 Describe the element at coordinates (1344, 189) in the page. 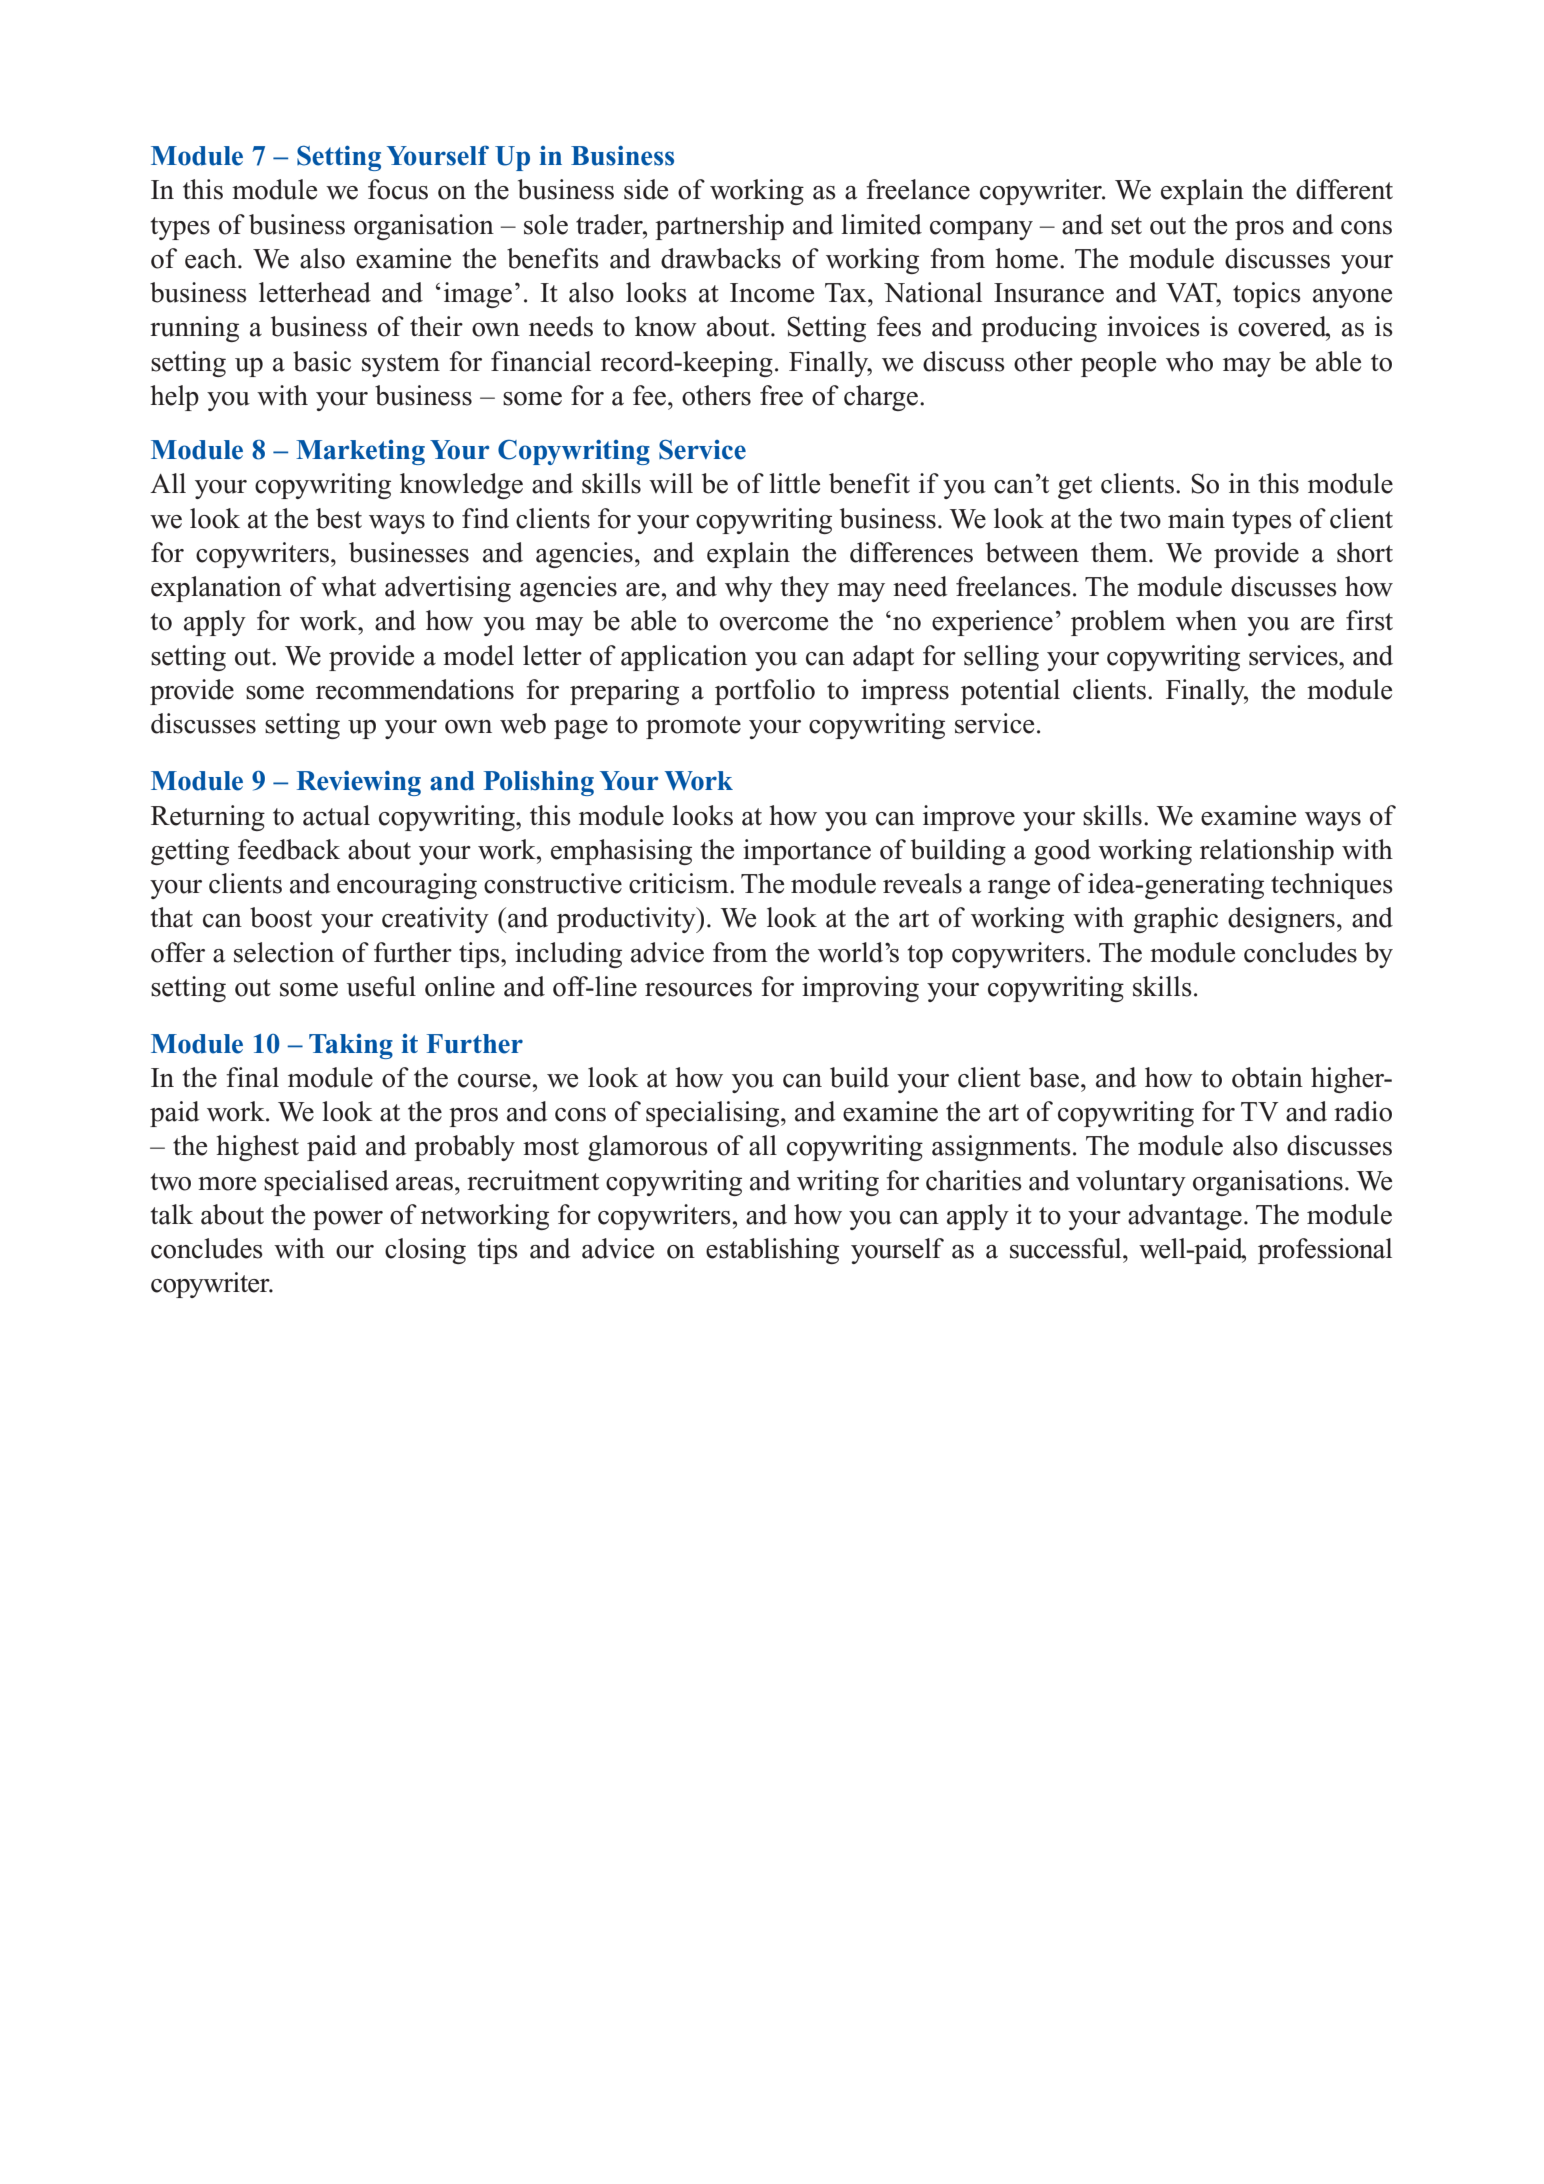

I see `different` at that location.
